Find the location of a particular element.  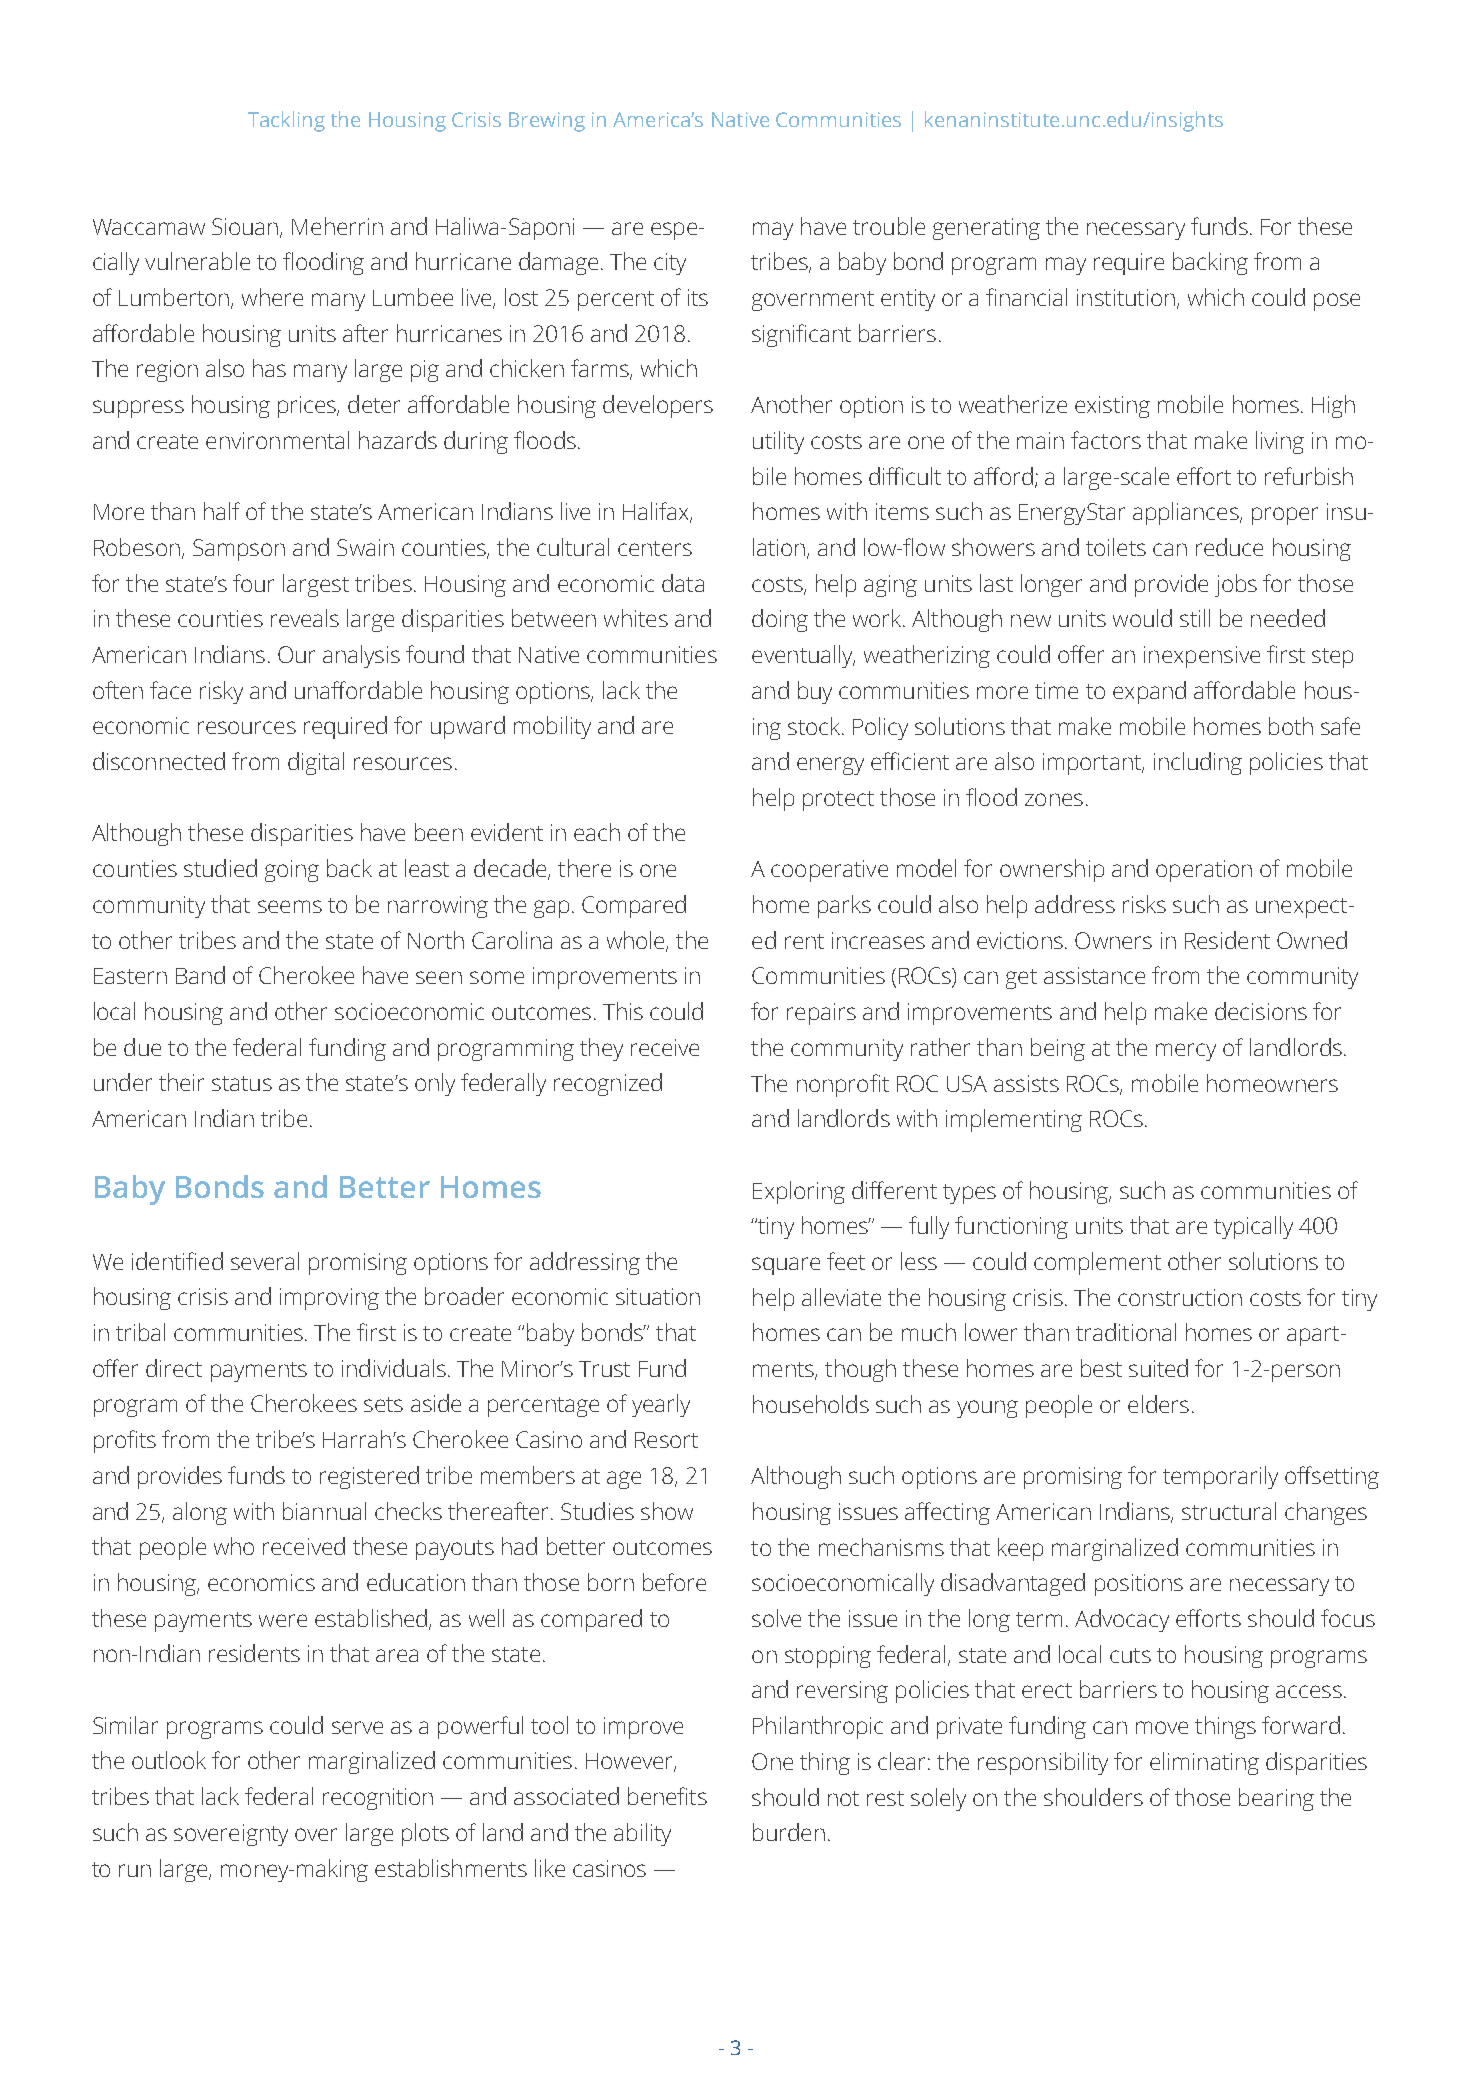

city is located at coordinates (670, 264).
